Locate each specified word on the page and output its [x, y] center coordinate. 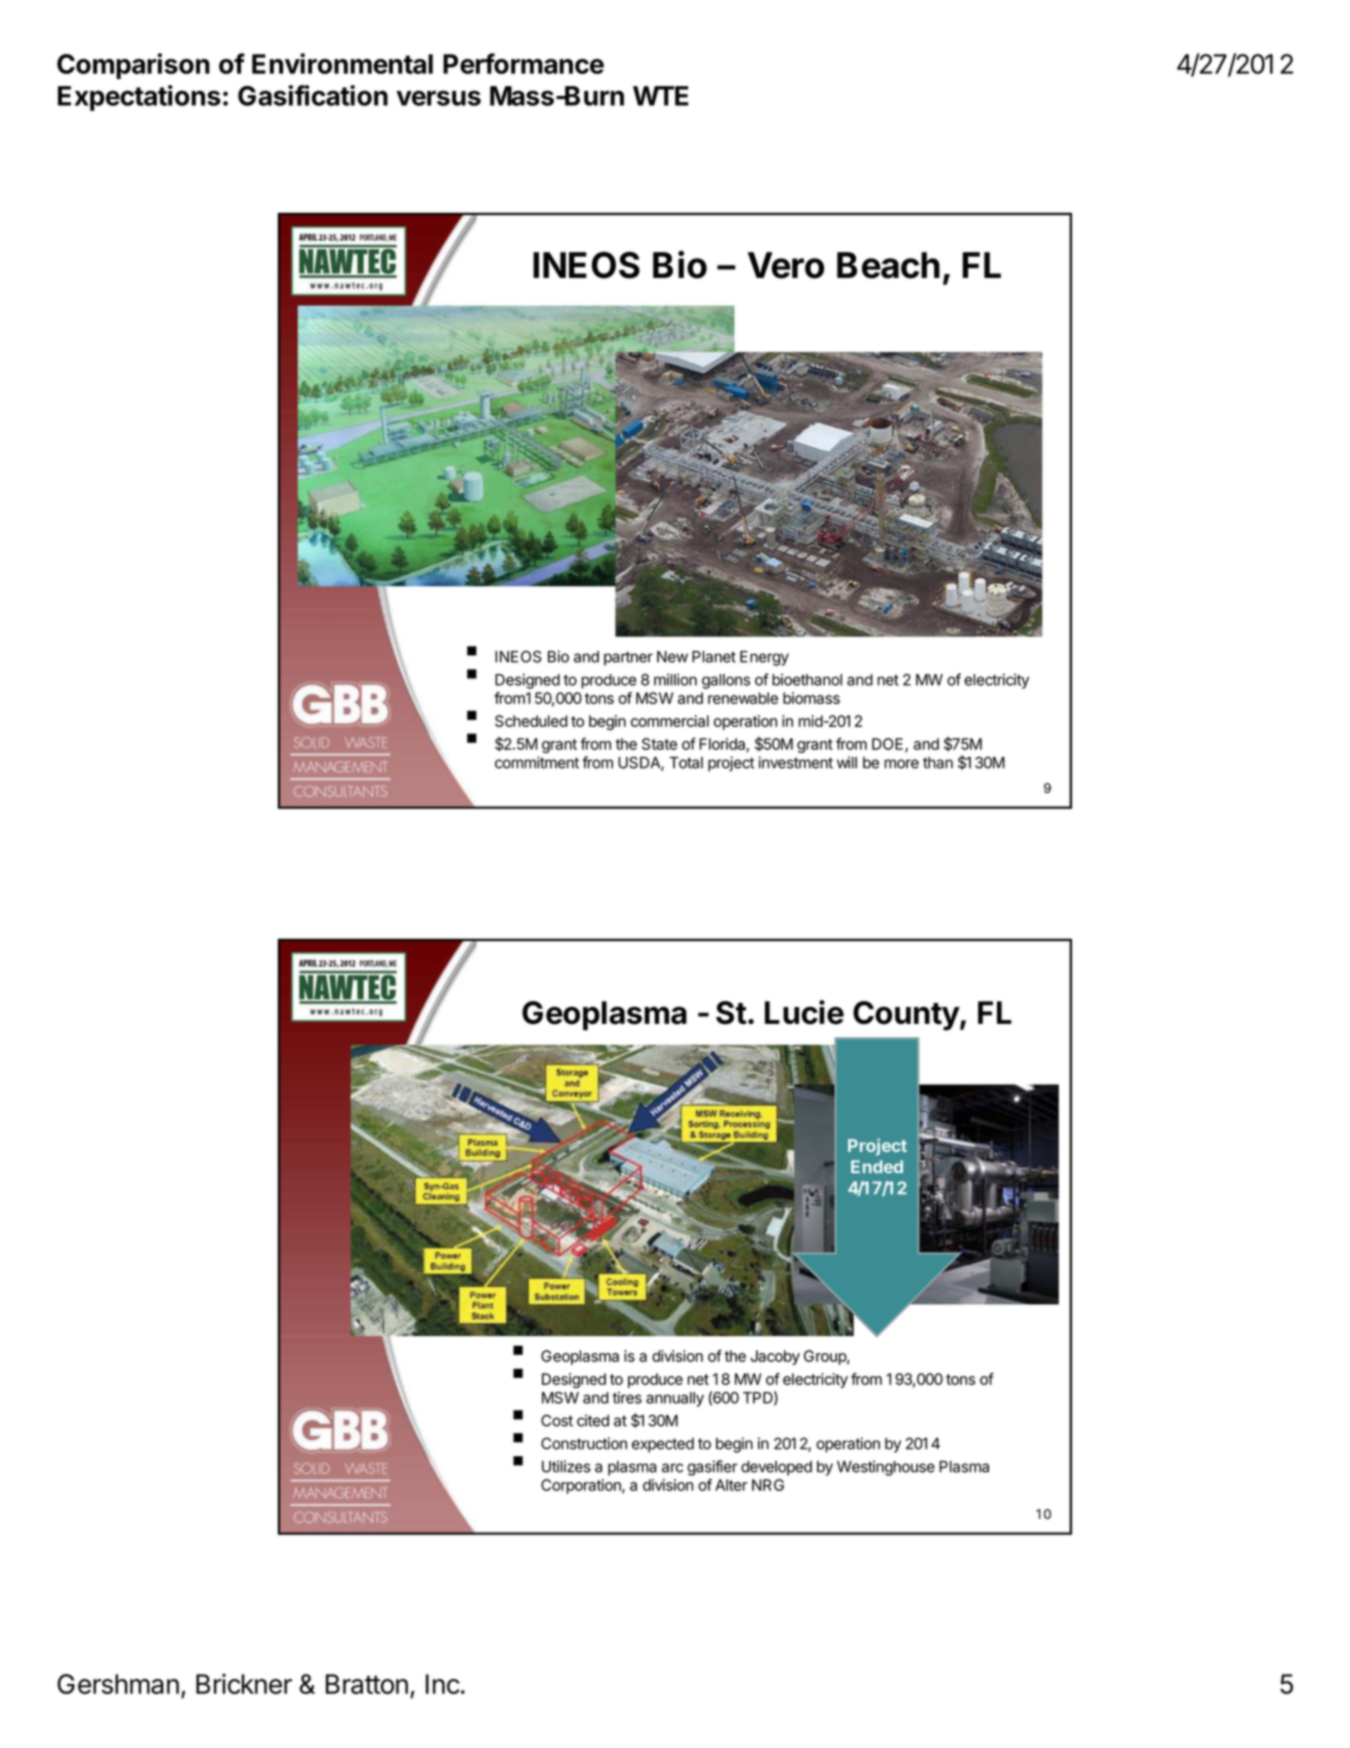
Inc [443, 1684]
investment [796, 762]
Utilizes [566, 1466]
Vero [786, 265]
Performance [523, 63]
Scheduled [531, 721]
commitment [537, 762]
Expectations [139, 98]
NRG [768, 1485]
